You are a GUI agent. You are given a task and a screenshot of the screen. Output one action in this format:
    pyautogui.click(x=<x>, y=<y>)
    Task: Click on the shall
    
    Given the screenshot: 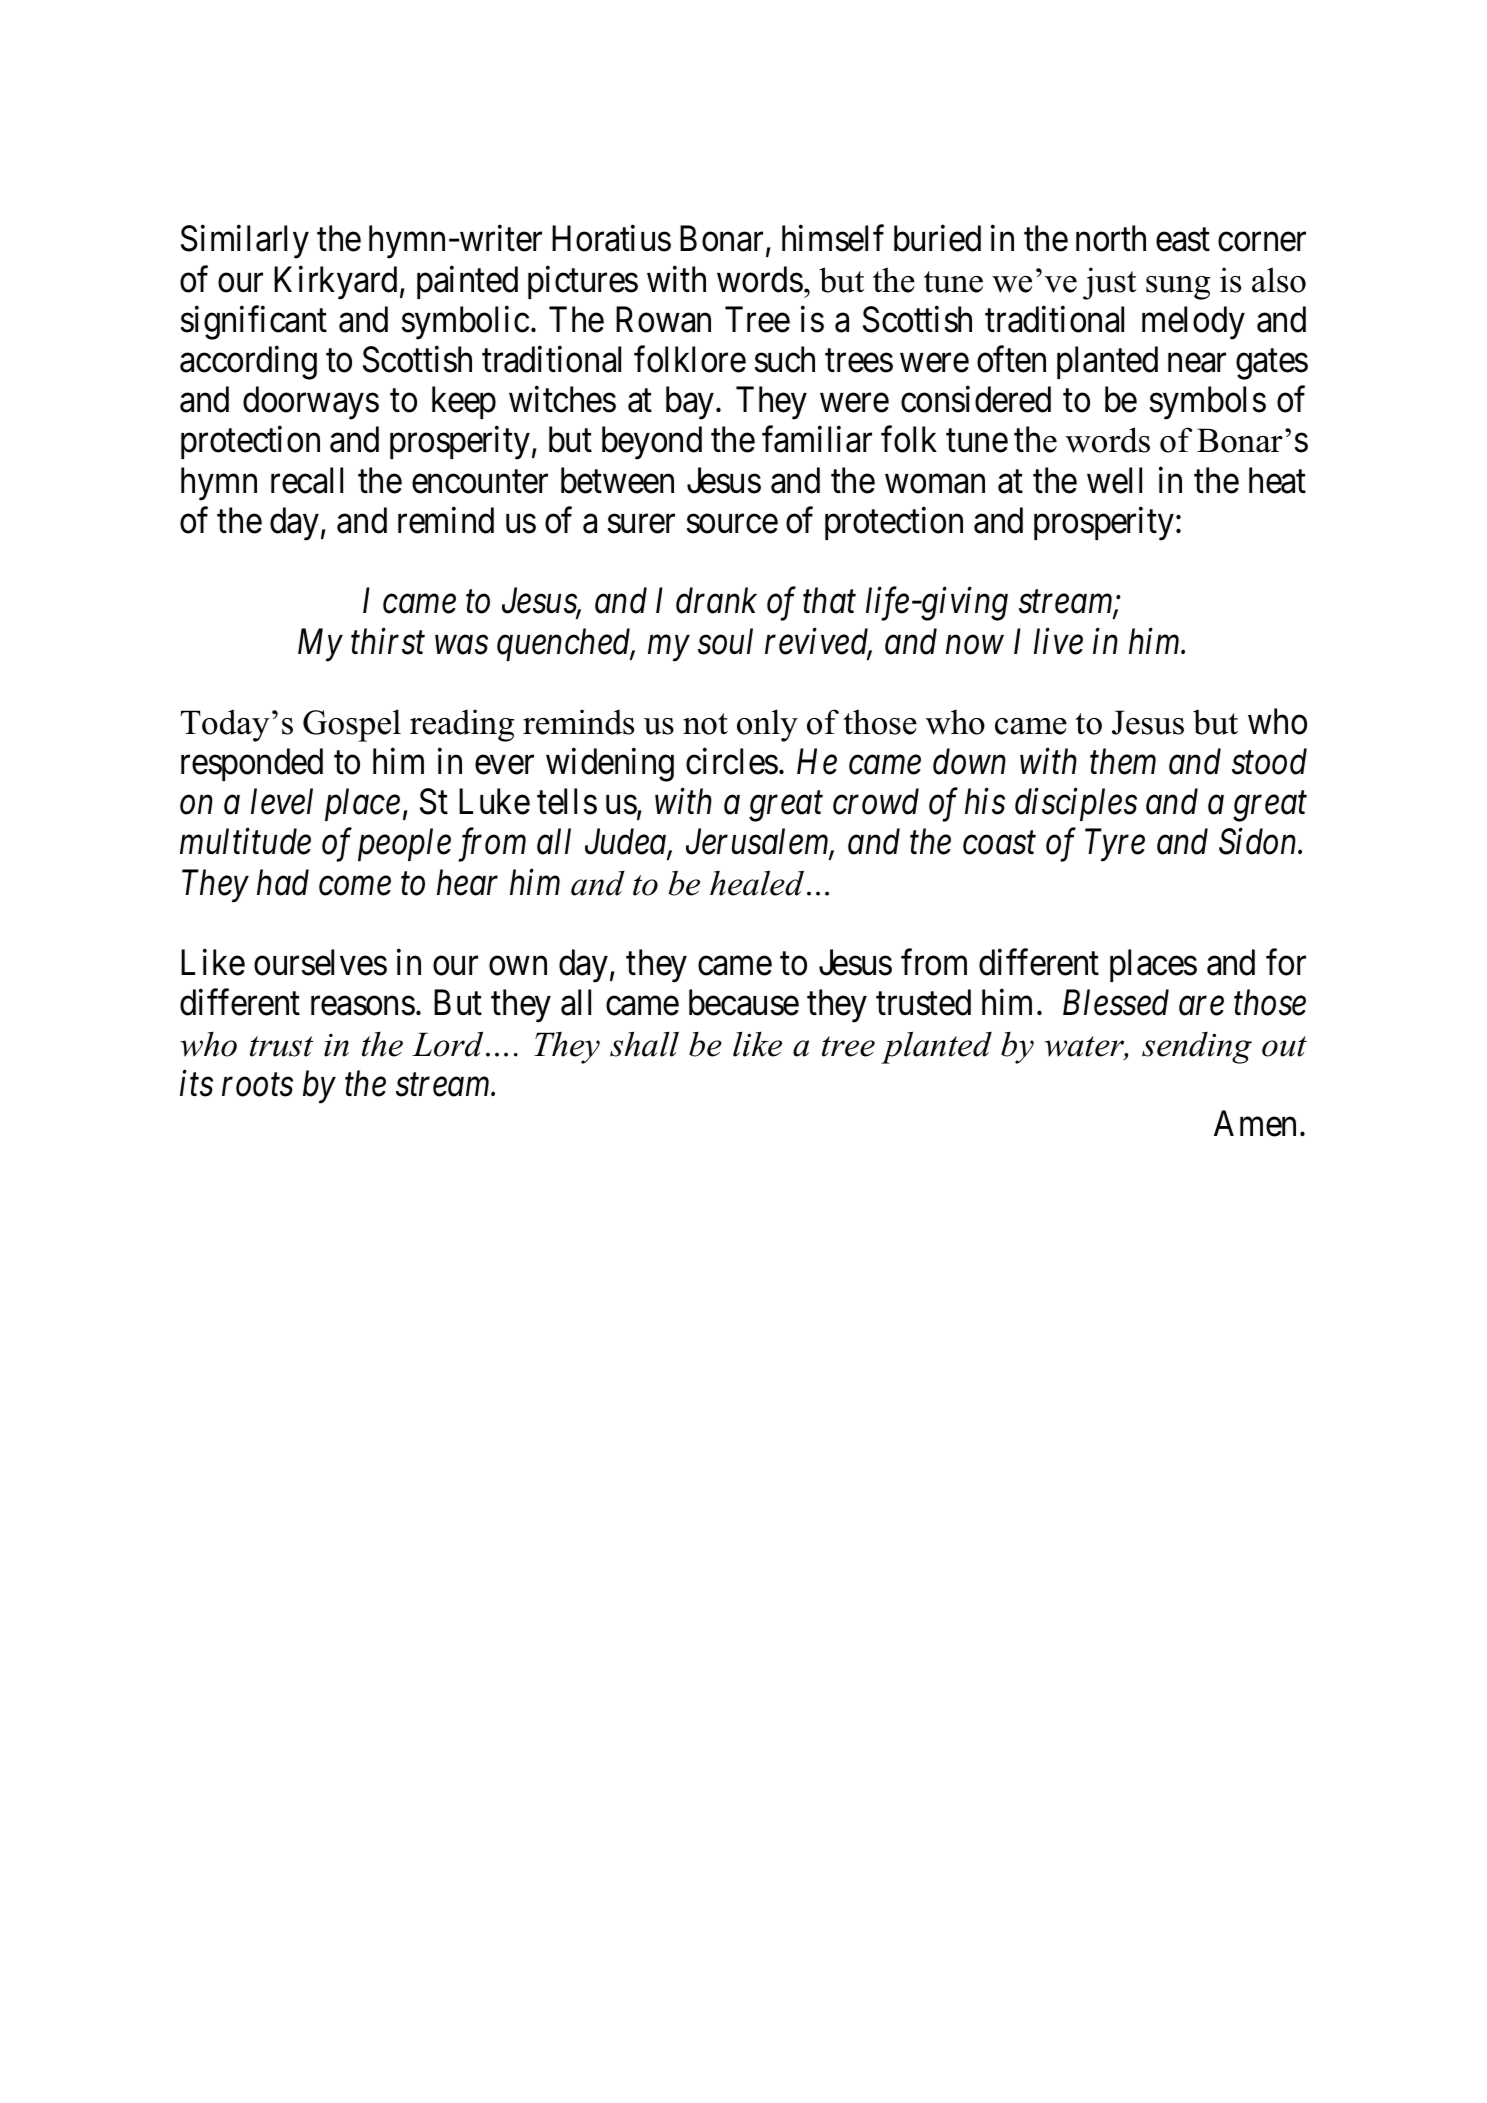 What is the action you would take?
    pyautogui.click(x=644, y=1044)
